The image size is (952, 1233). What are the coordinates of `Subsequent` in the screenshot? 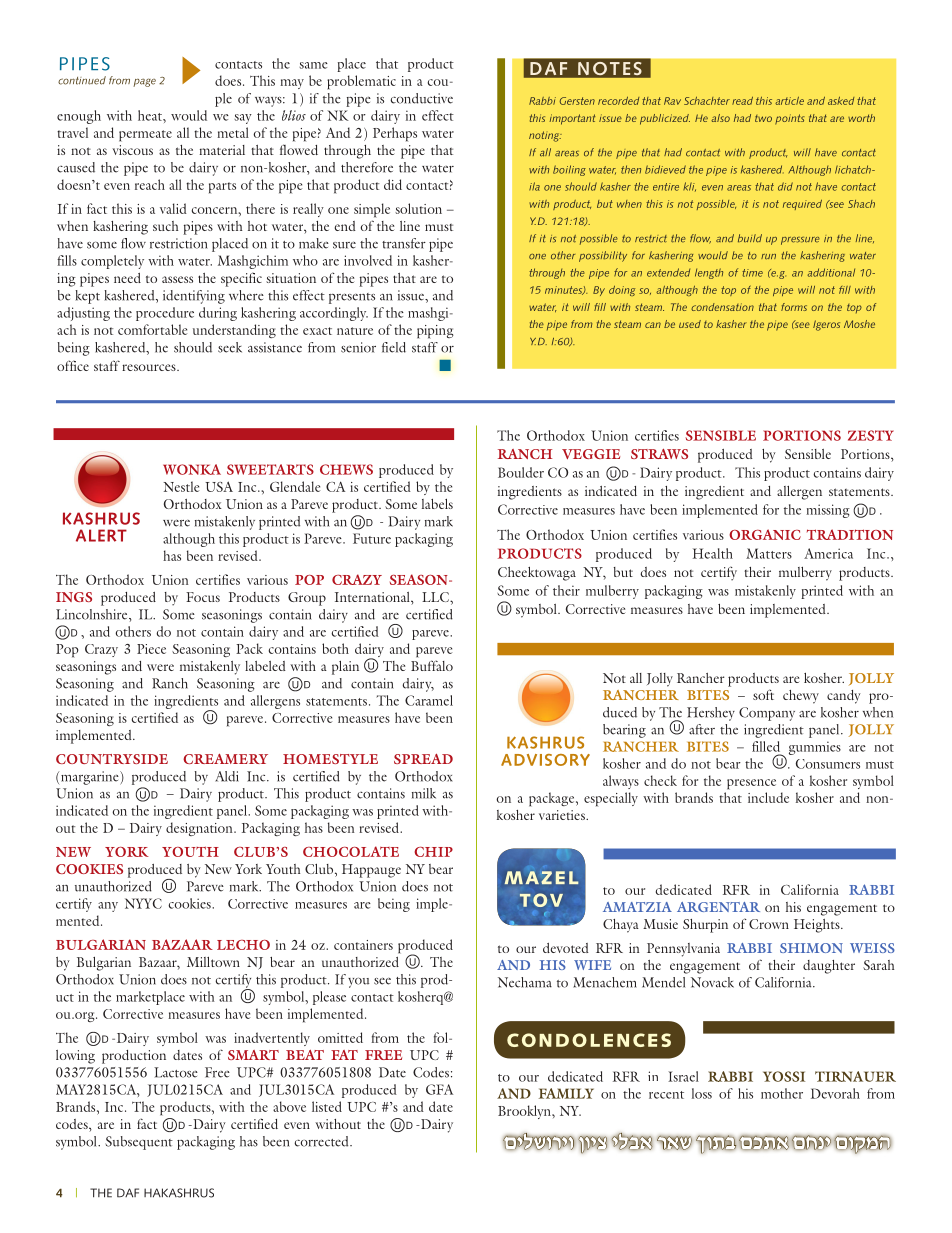 It's located at (139, 1143).
